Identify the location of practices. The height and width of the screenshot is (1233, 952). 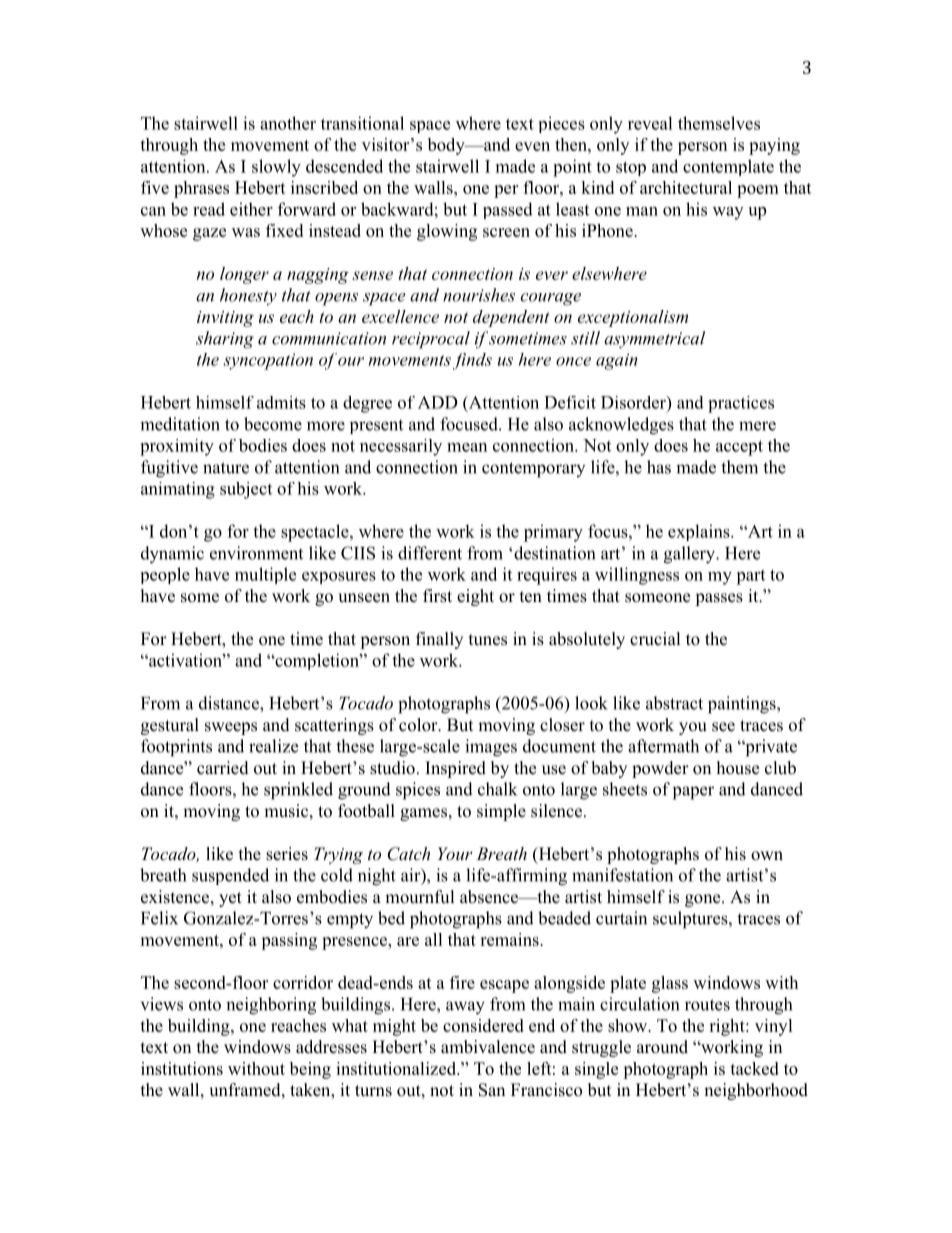
(741, 404).
